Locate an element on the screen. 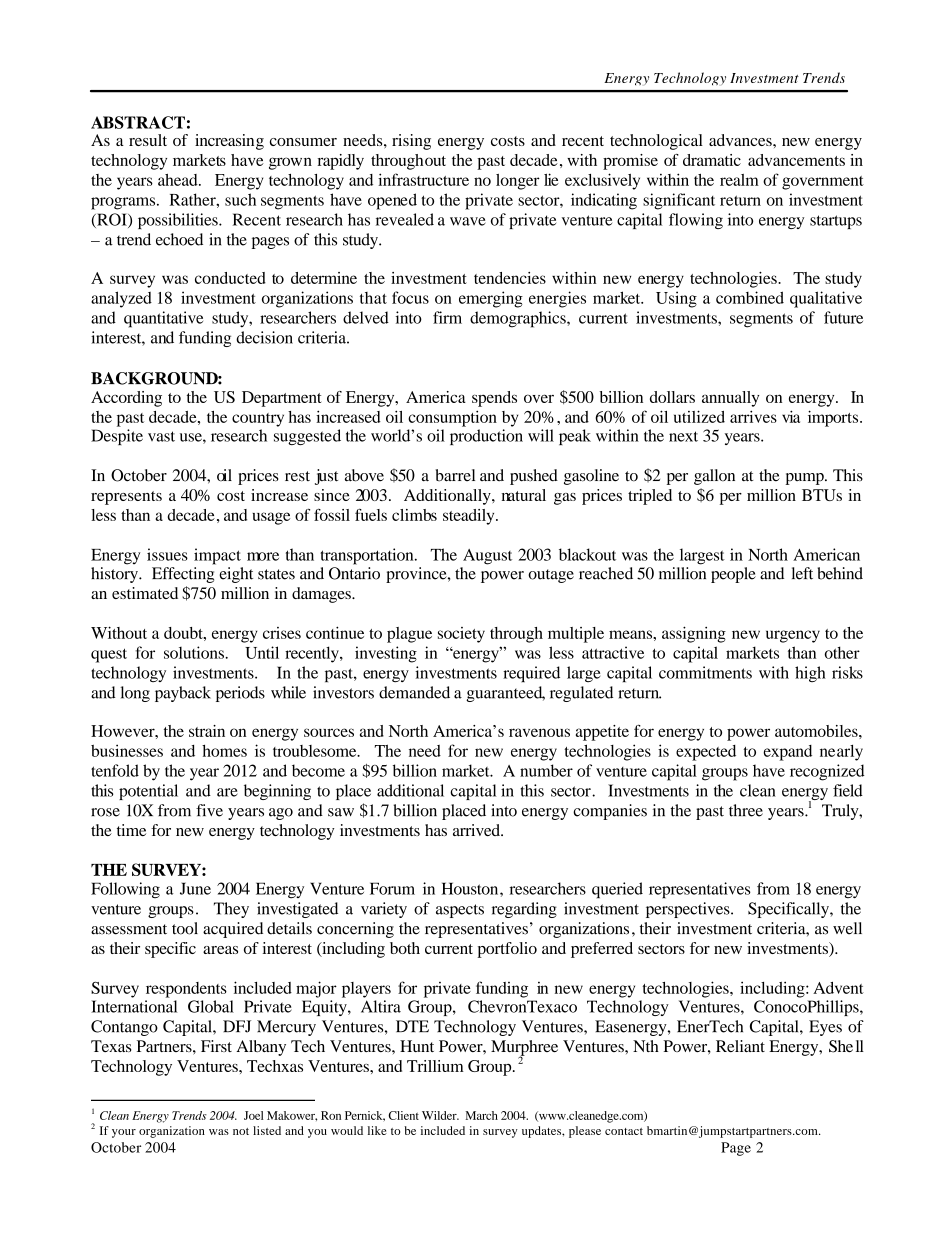 The height and width of the screenshot is (1233, 952). June is located at coordinates (195, 888).
